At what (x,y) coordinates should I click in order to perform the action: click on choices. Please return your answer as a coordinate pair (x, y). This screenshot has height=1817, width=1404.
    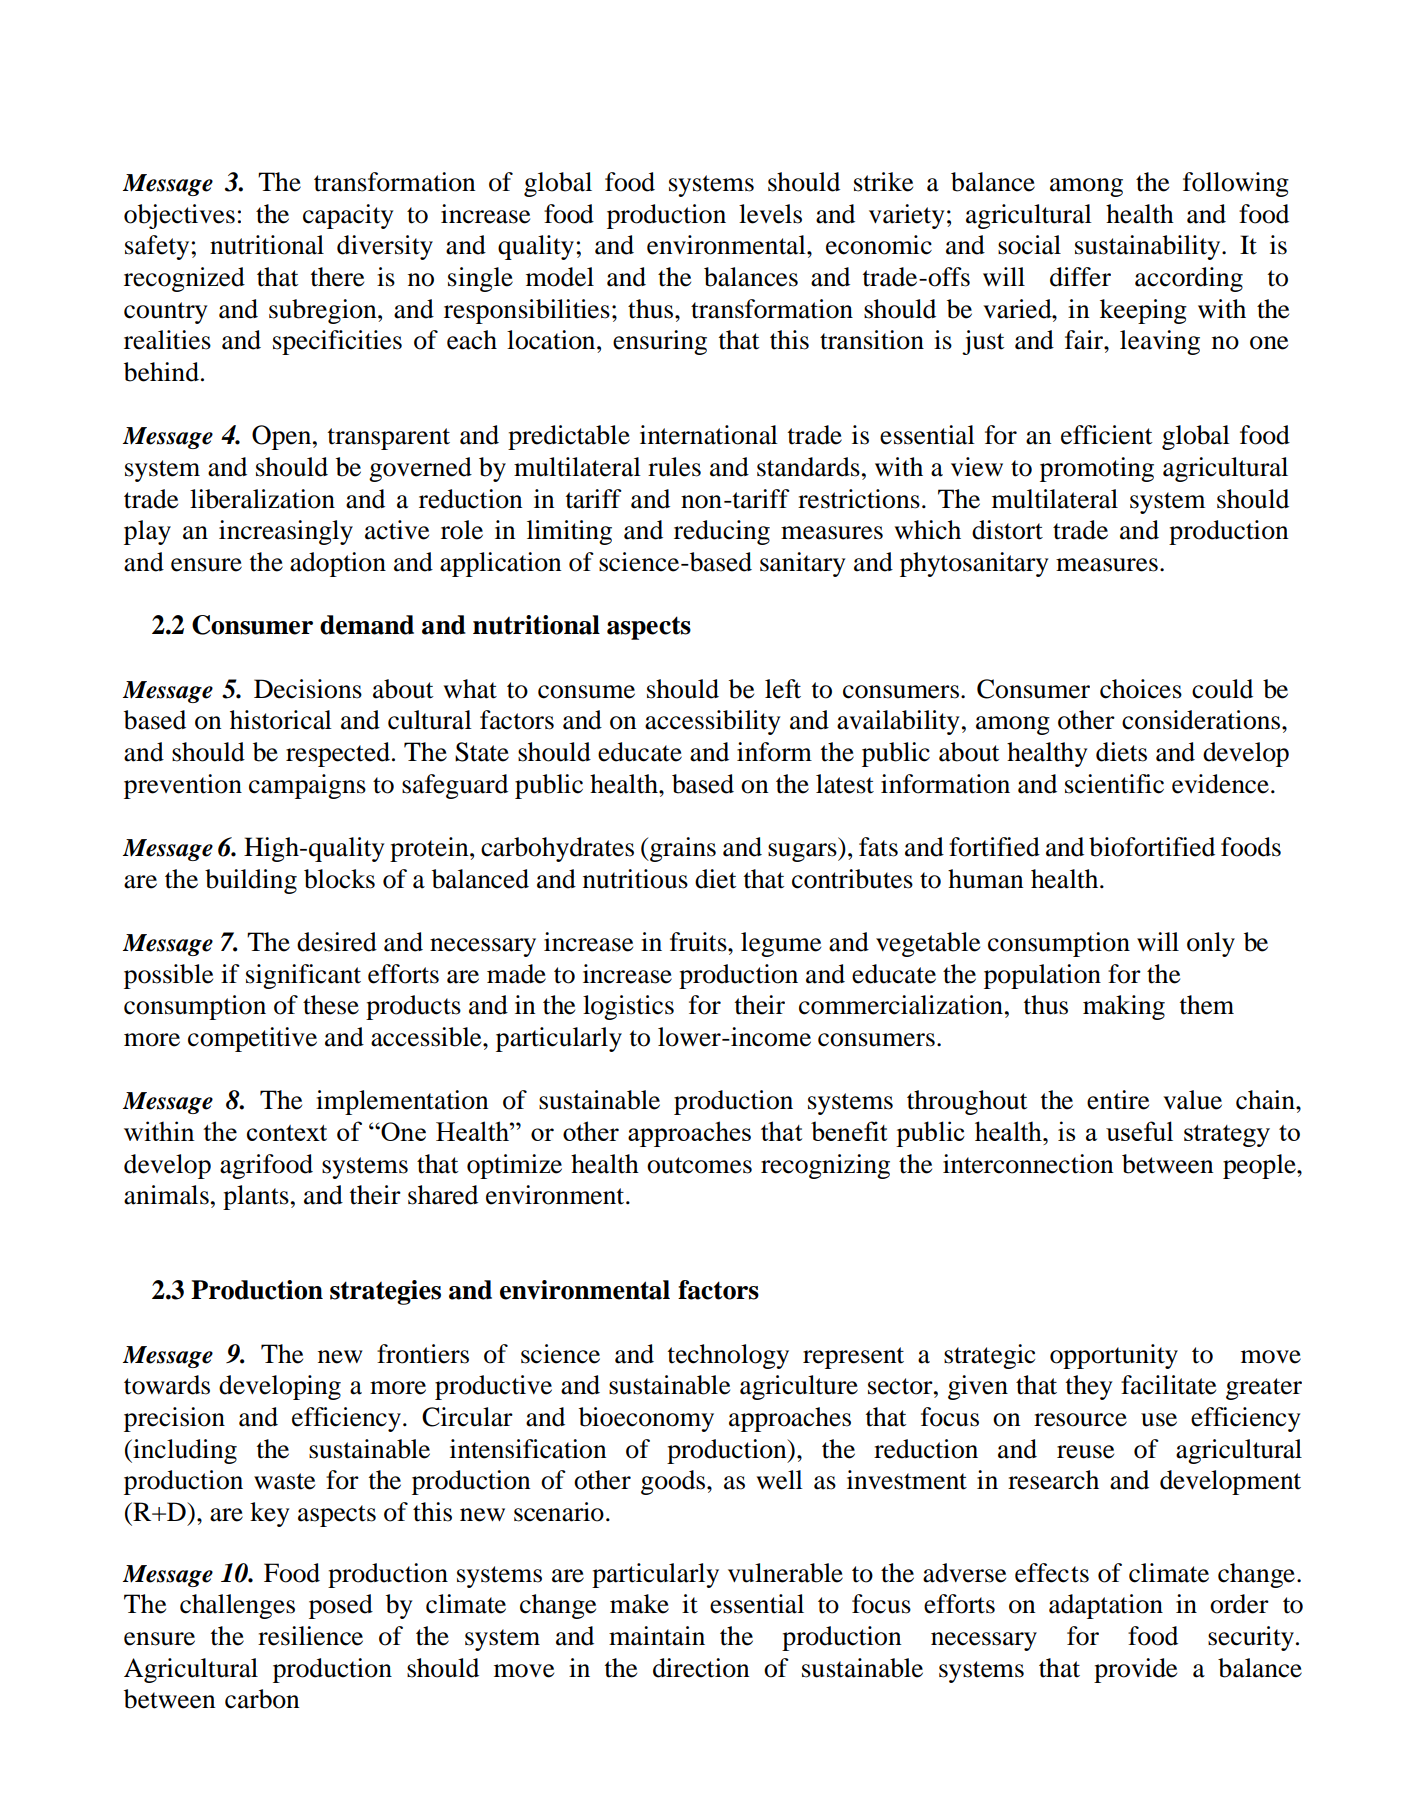
    Looking at the image, I should click on (1141, 689).
